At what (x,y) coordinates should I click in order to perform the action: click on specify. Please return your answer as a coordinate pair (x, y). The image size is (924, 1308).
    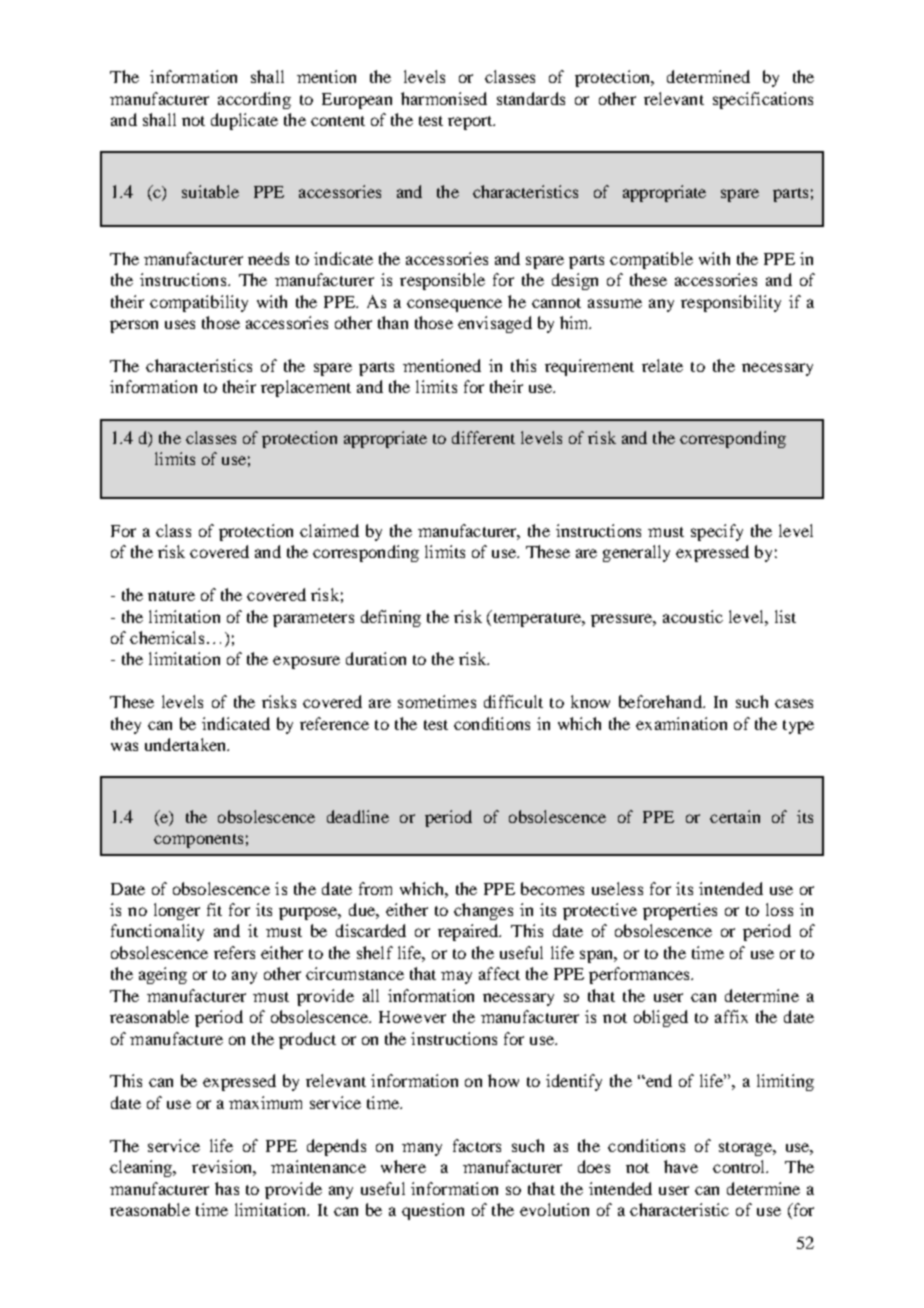
    Looking at the image, I should click on (717, 532).
